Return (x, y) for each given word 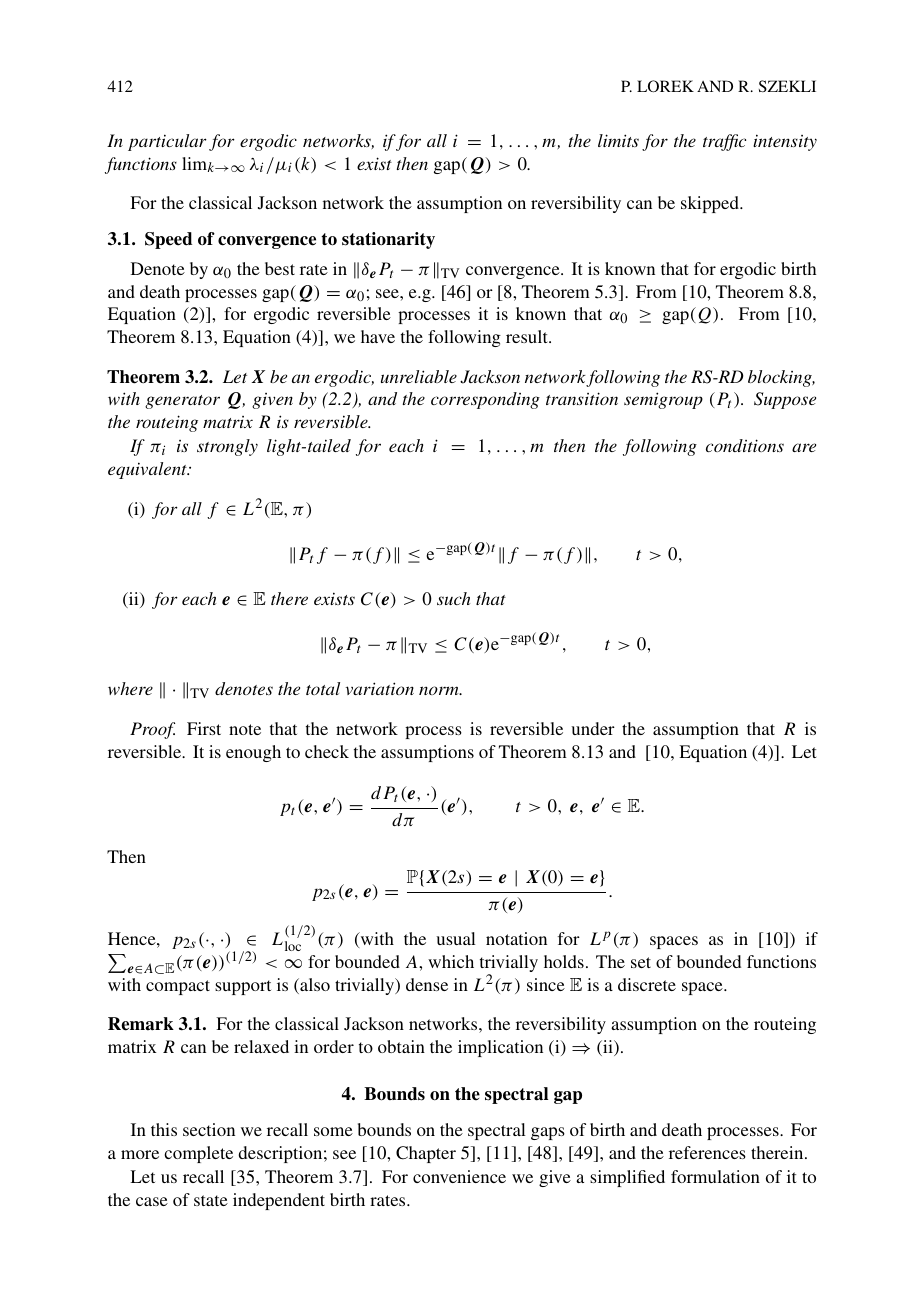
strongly (227, 447)
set (641, 962)
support (243, 987)
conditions (745, 445)
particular (167, 142)
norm (440, 690)
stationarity (388, 240)
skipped (711, 204)
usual (456, 938)
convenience (459, 1176)
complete (198, 1154)
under (593, 728)
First (204, 728)
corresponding (485, 400)
